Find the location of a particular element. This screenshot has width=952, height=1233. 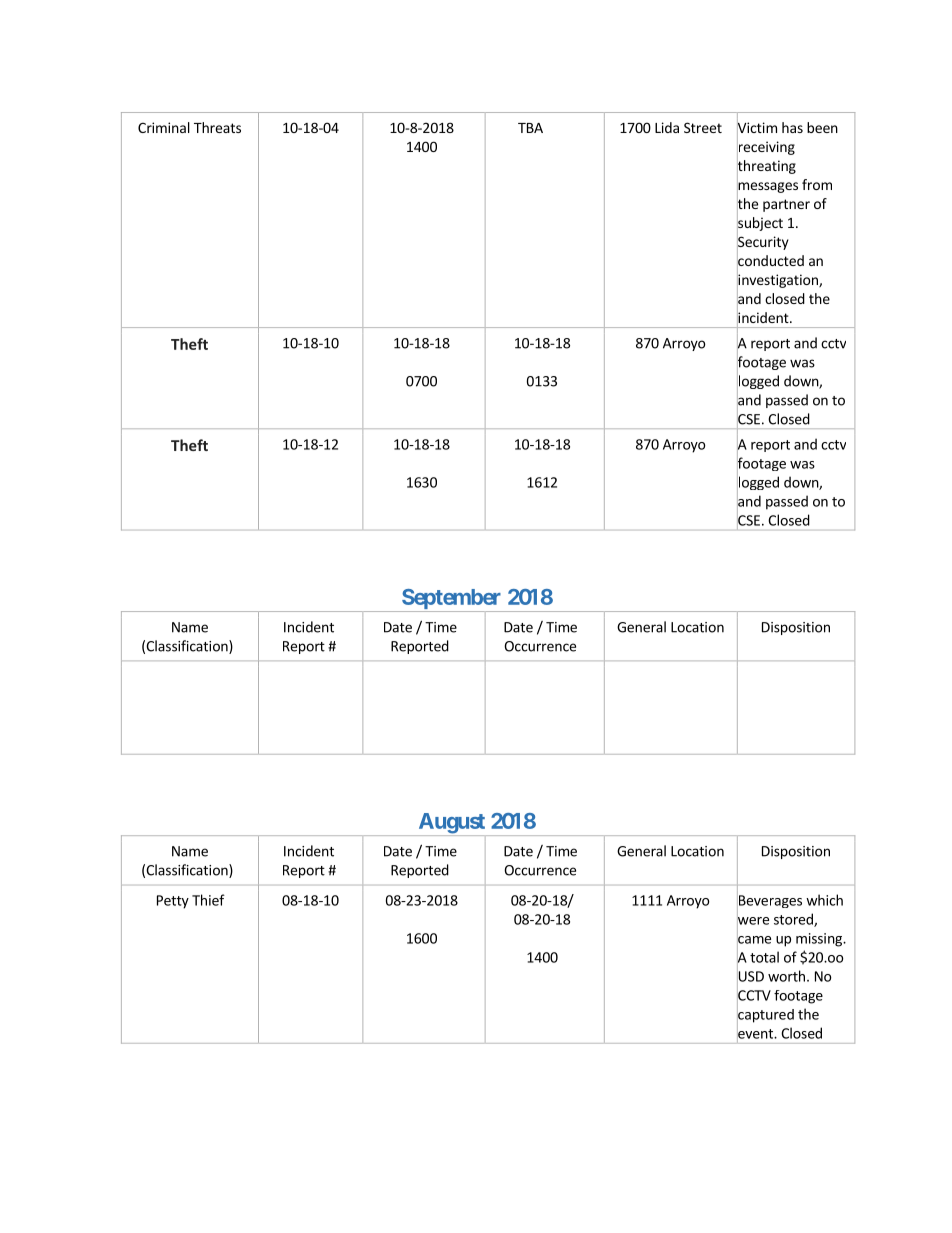

Thief is located at coordinates (208, 900).
